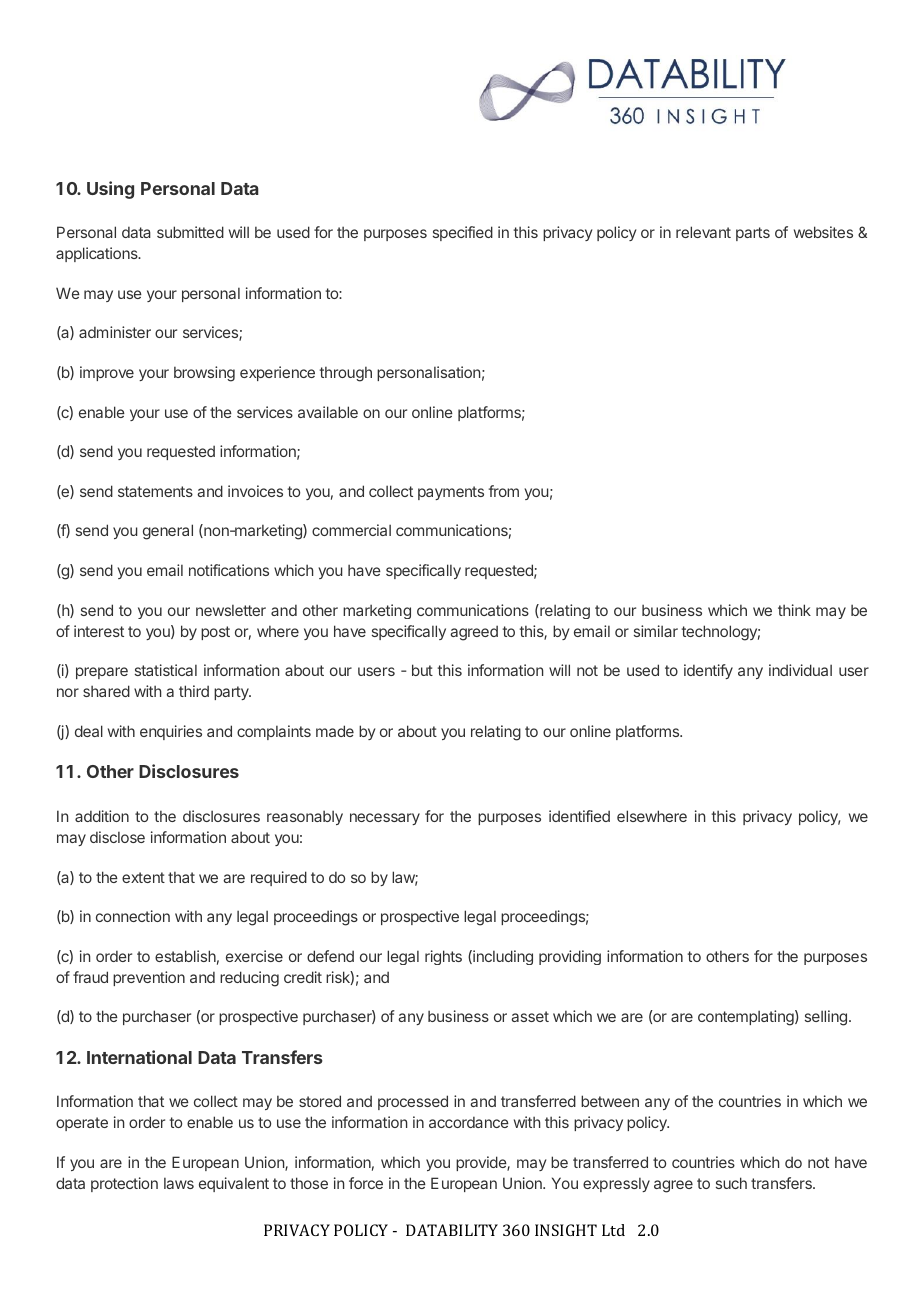  Describe the element at coordinates (708, 671) in the image. I see `identify` at that location.
